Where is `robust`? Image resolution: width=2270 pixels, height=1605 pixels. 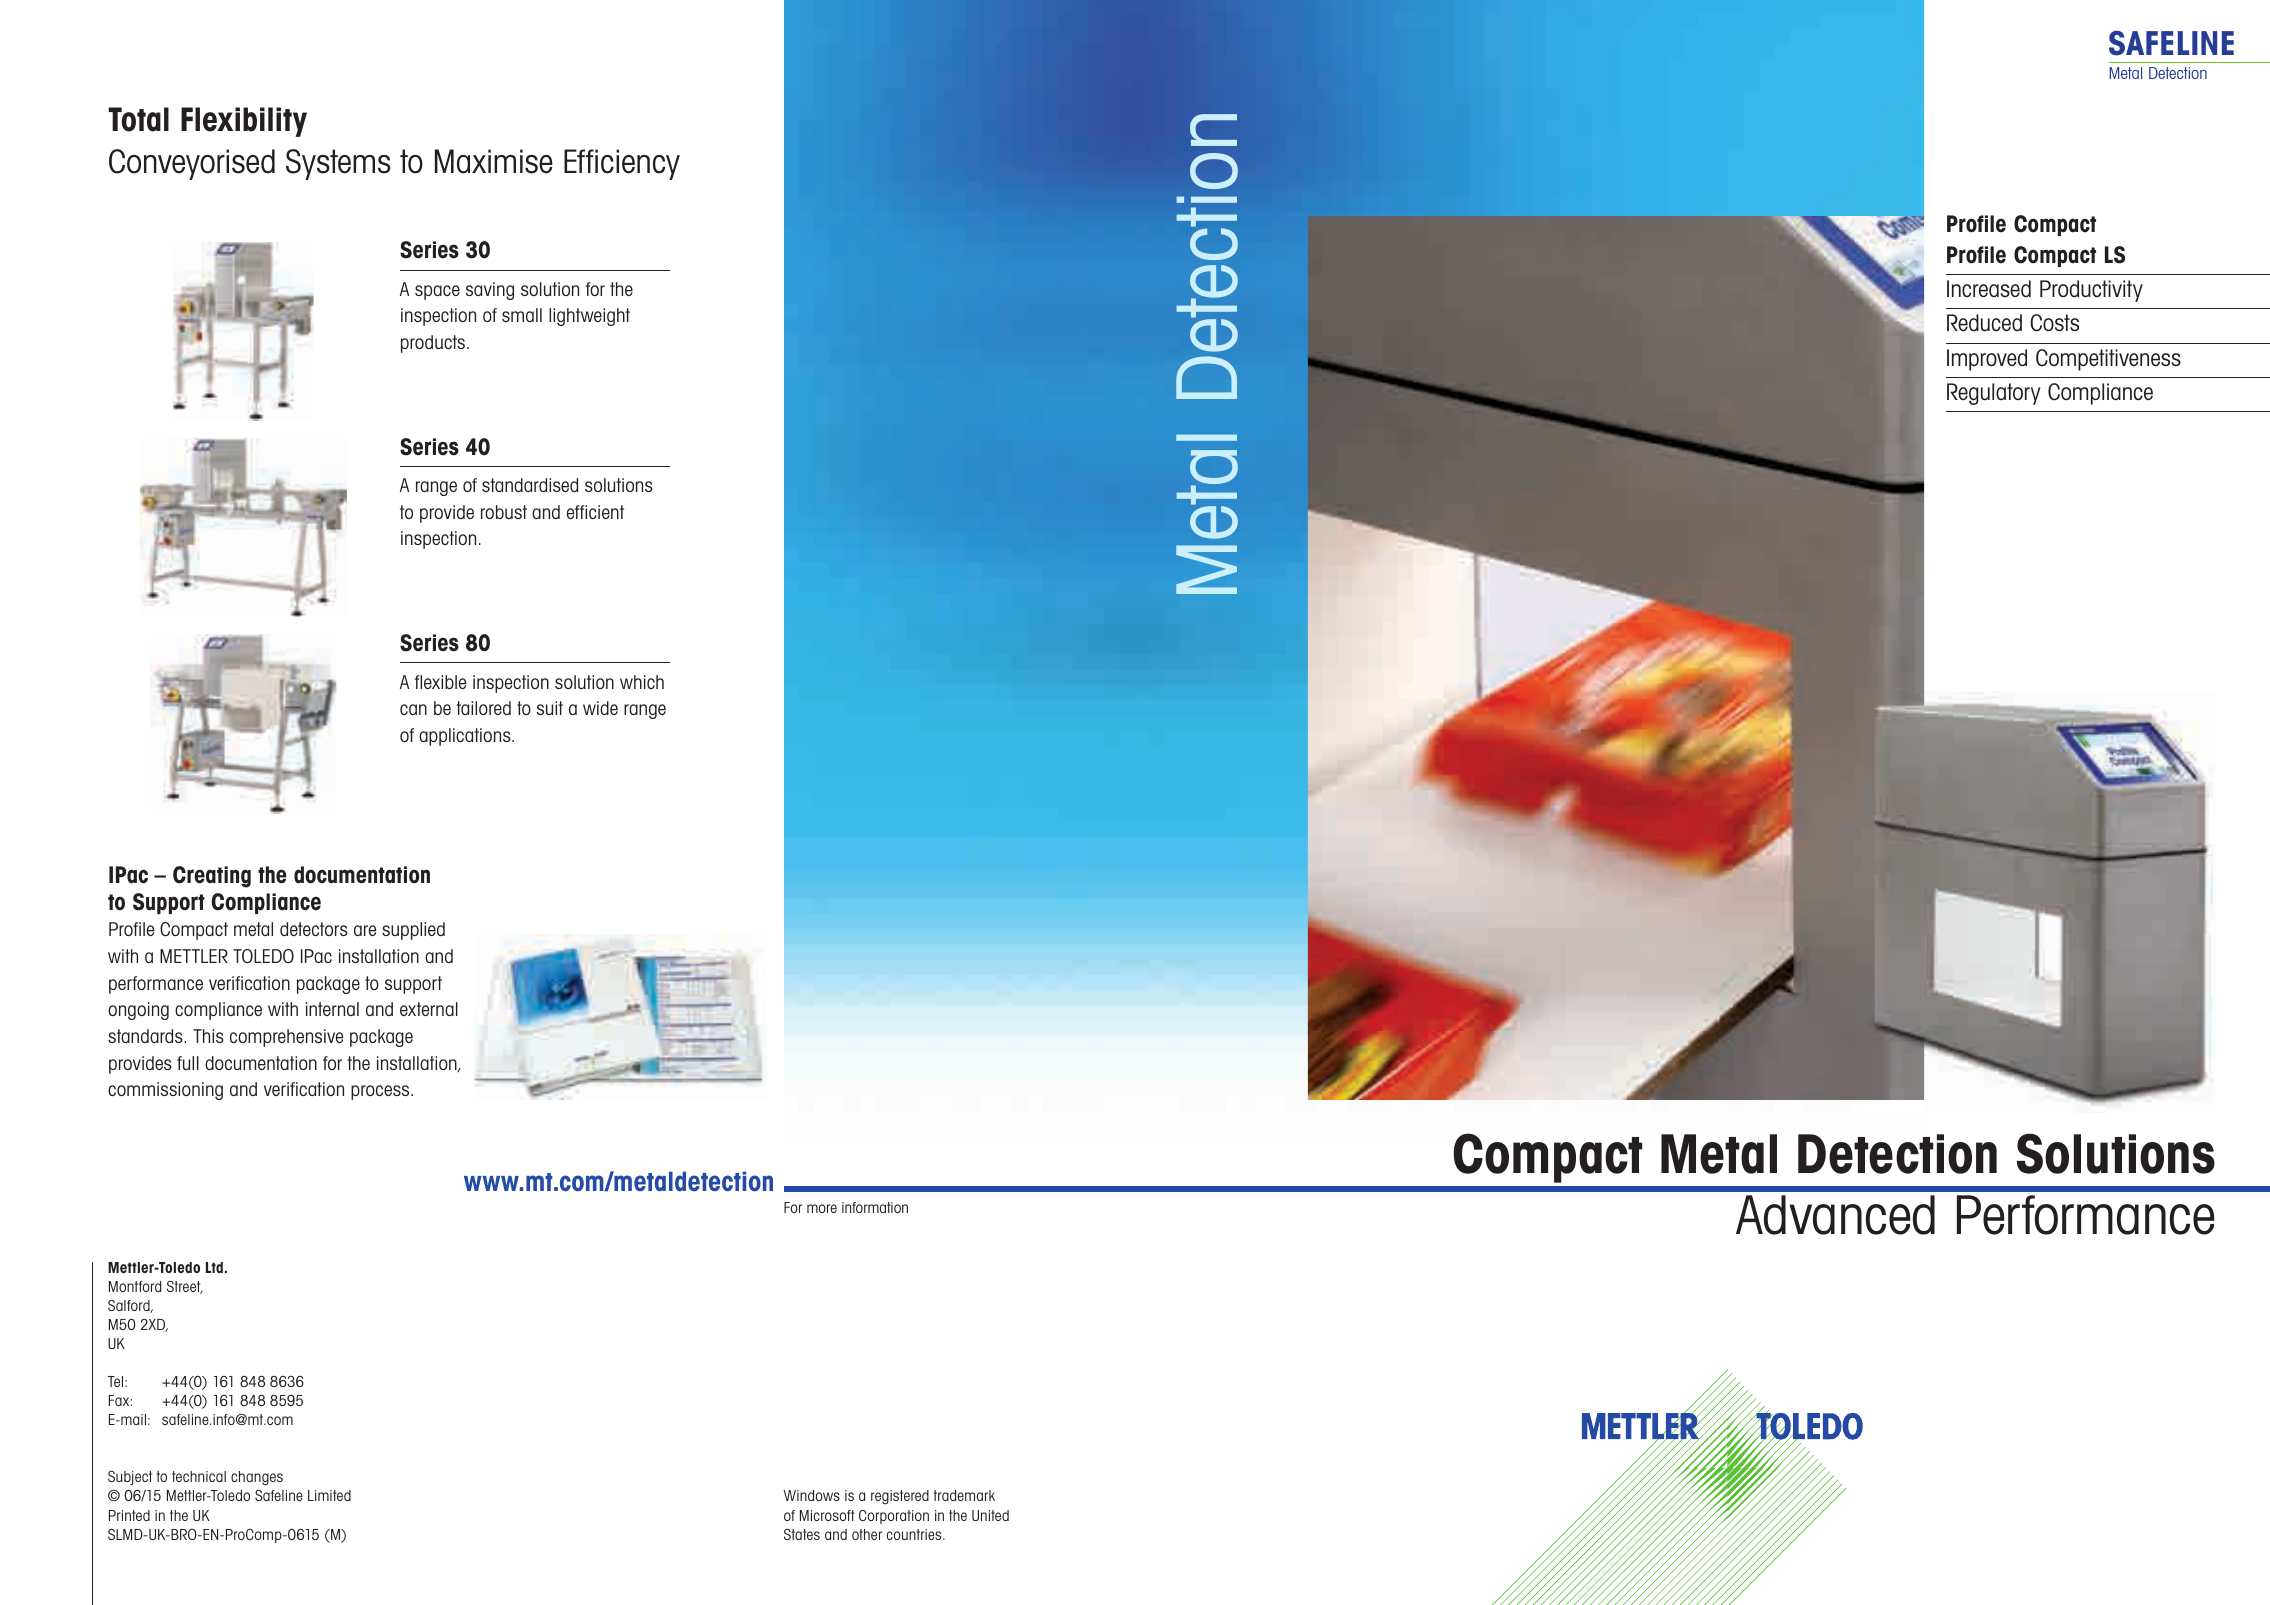 robust is located at coordinates (504, 512).
